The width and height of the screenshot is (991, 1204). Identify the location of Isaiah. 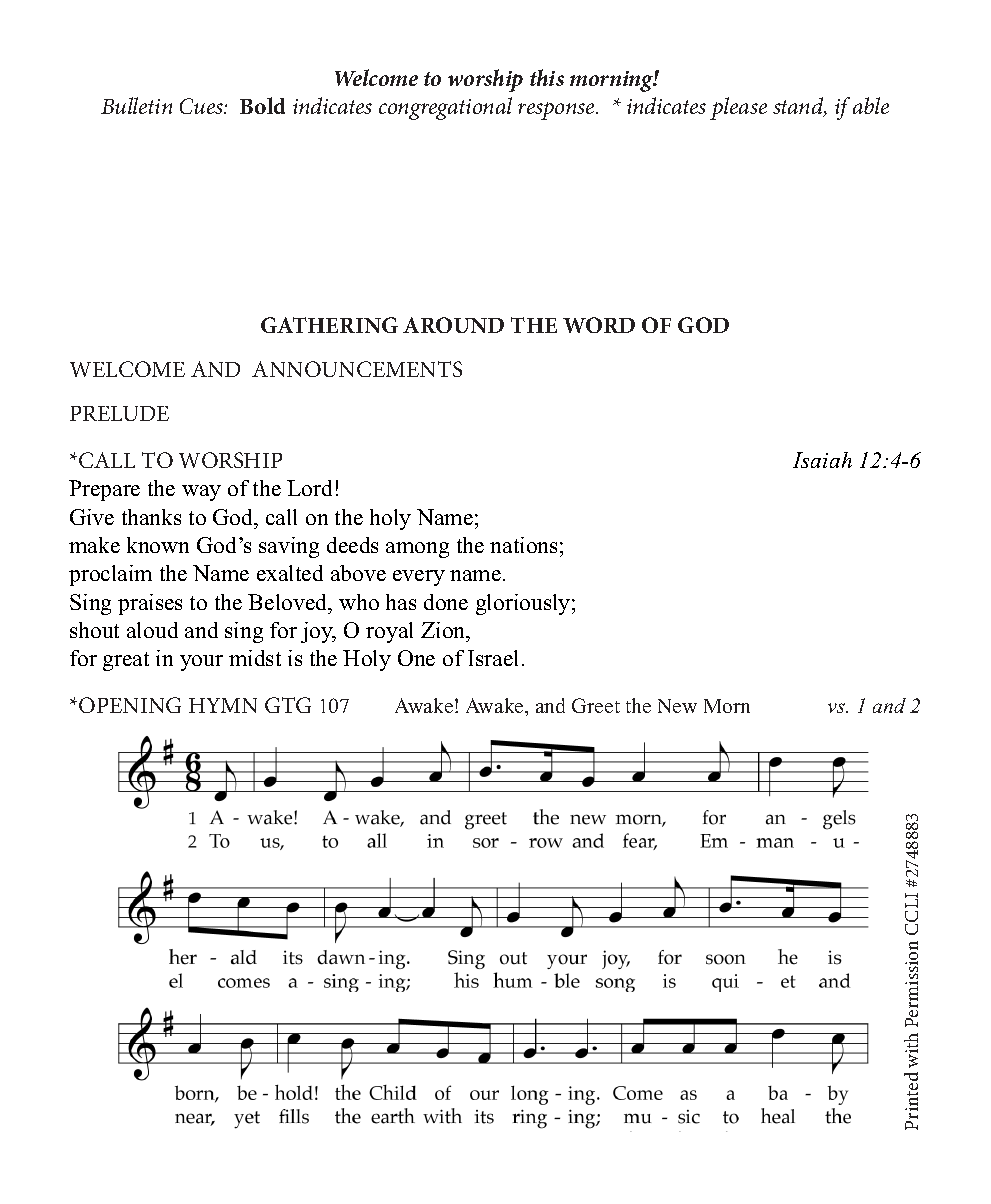
(822, 460).
